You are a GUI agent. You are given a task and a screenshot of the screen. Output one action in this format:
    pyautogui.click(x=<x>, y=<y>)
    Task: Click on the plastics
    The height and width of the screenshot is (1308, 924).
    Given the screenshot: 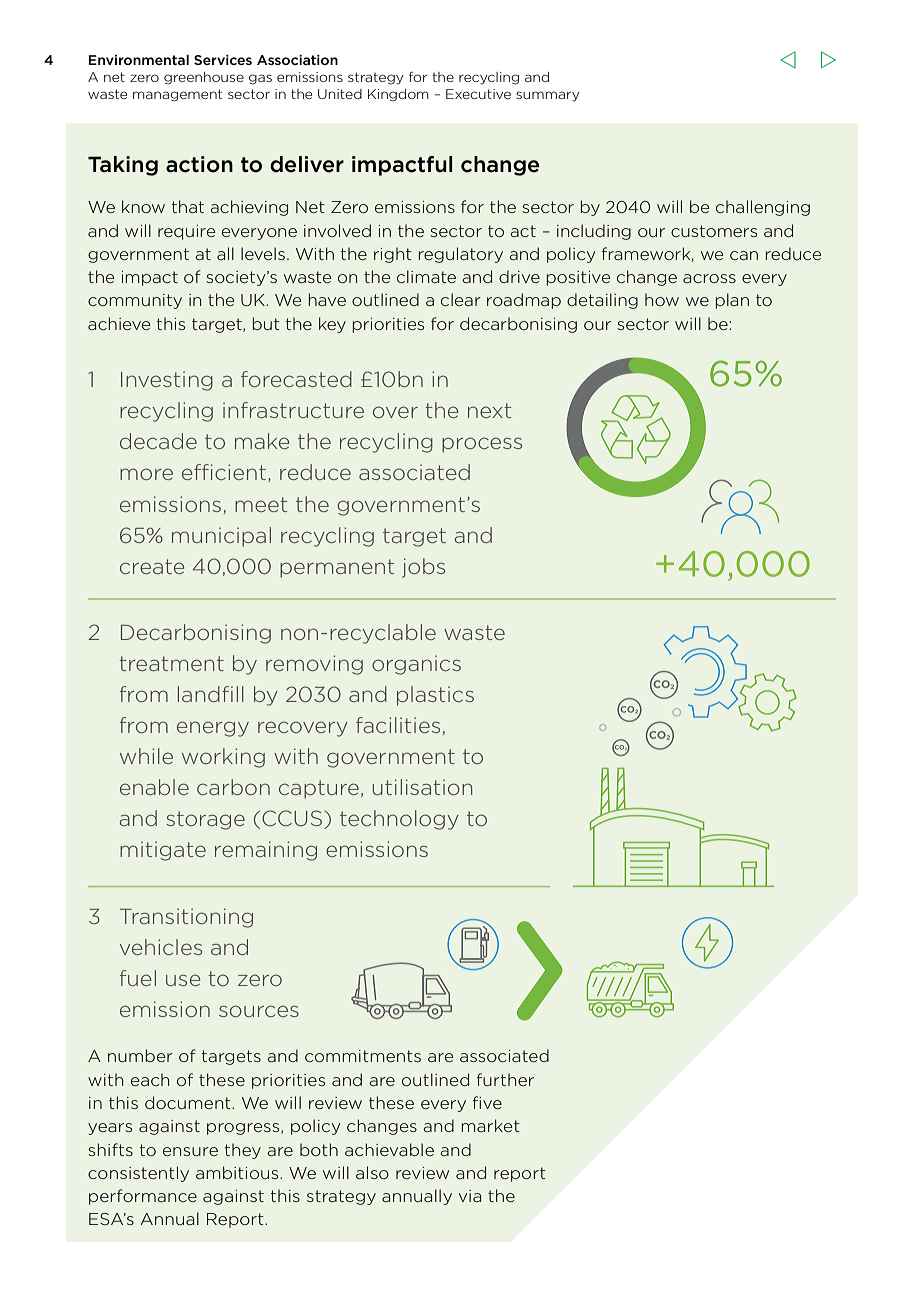 What is the action you would take?
    pyautogui.click(x=435, y=696)
